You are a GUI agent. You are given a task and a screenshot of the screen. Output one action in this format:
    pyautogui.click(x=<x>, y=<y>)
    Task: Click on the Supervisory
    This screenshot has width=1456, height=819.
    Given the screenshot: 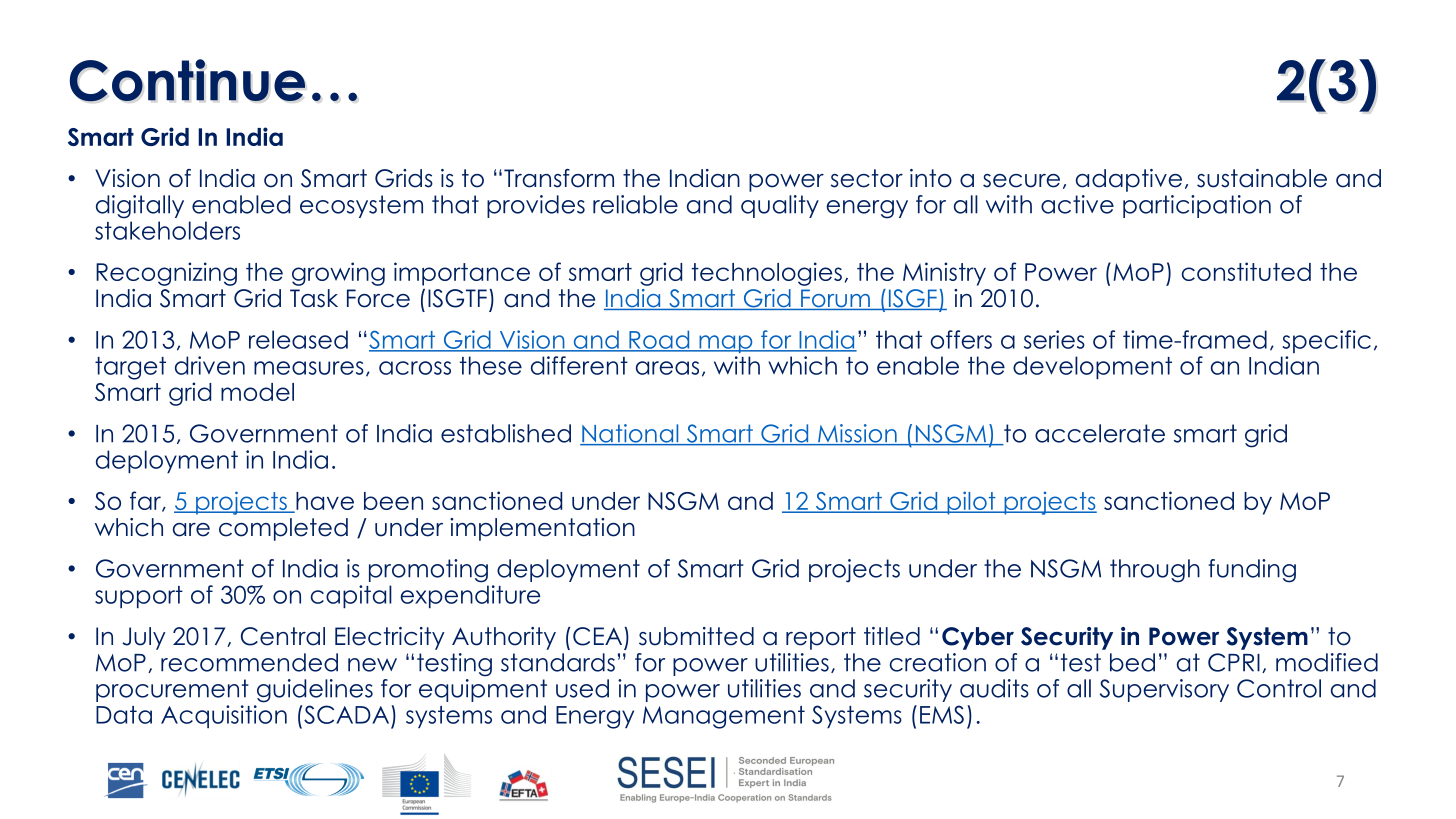 What is the action you would take?
    pyautogui.click(x=1164, y=690)
